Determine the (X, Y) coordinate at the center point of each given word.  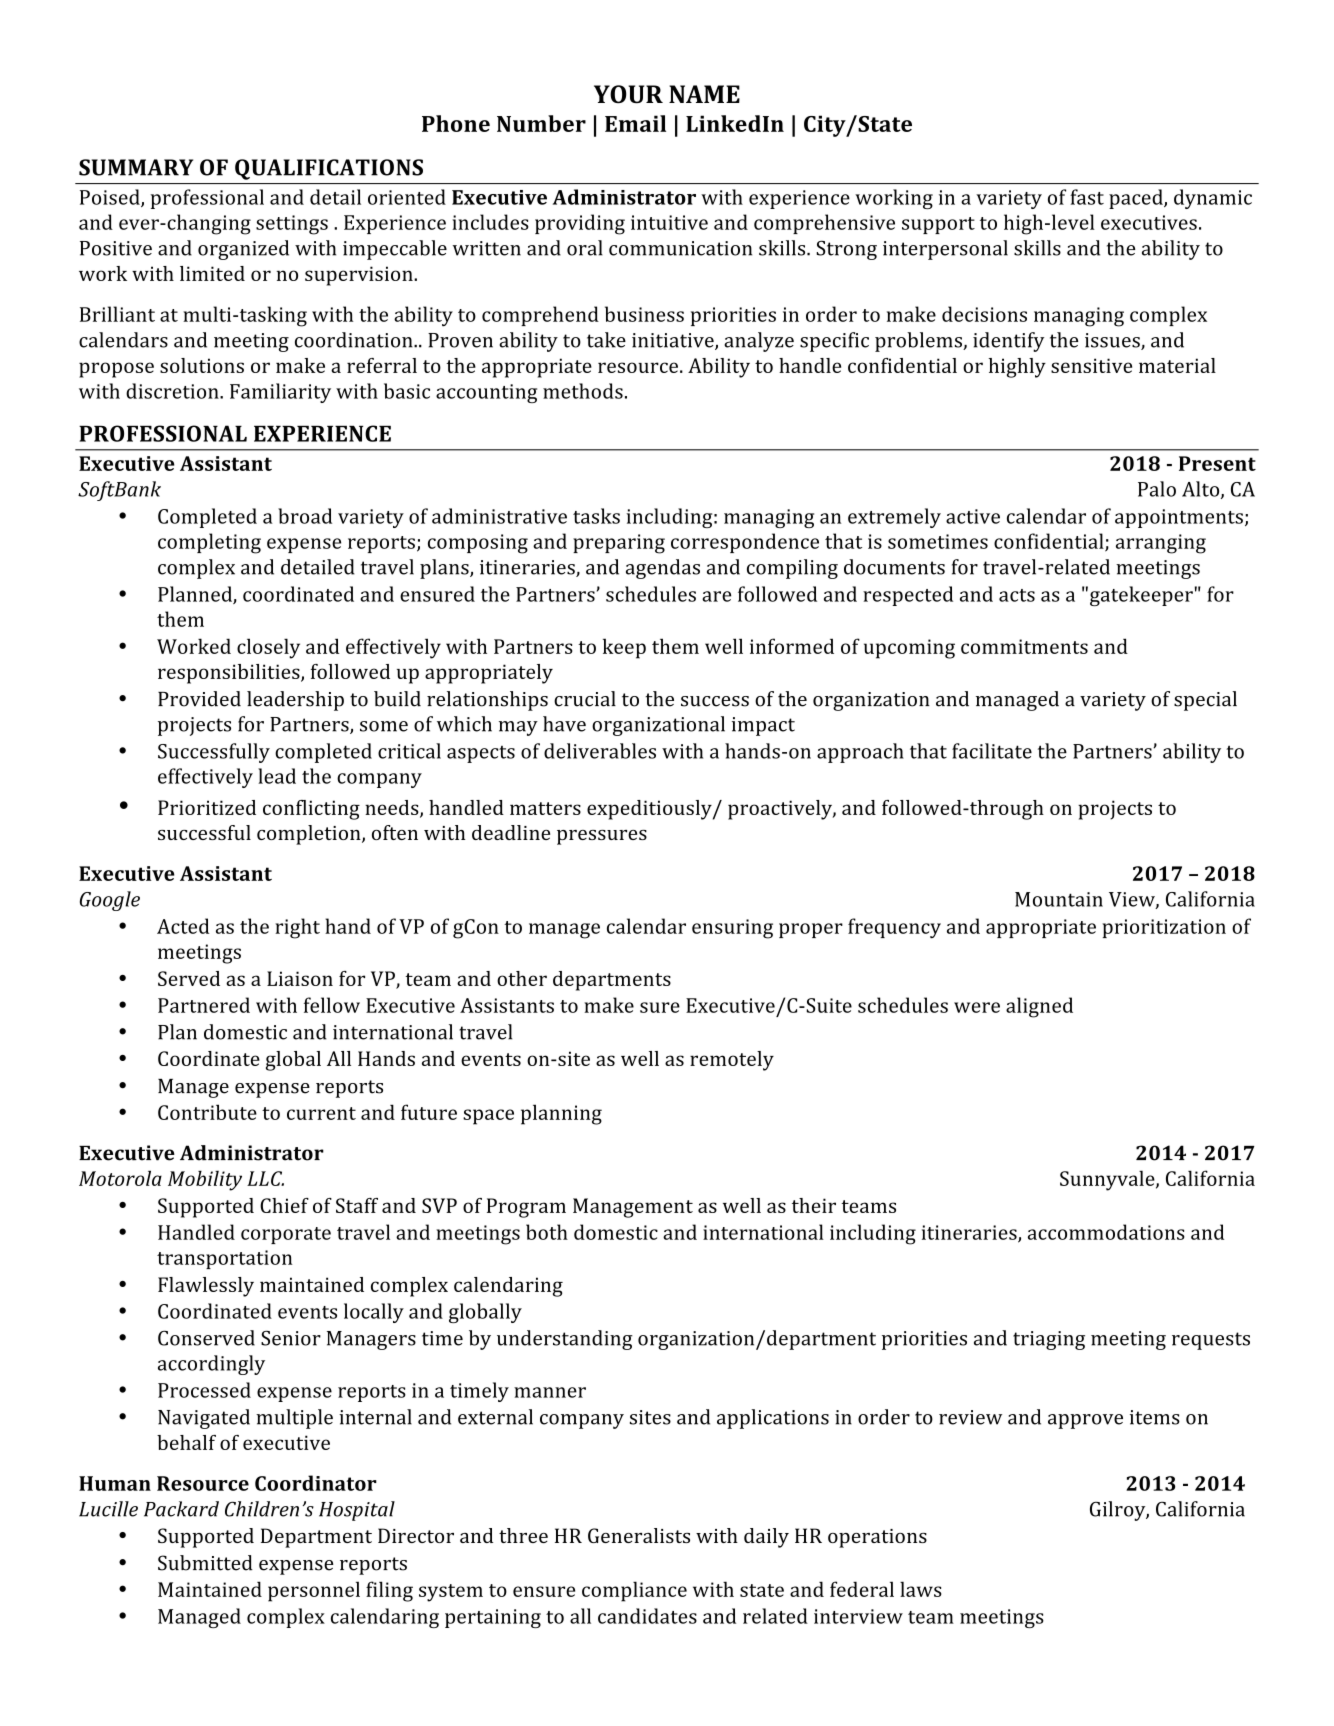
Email (635, 123)
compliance (634, 1591)
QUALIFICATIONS (329, 169)
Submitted (205, 1563)
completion (310, 835)
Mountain (1059, 899)
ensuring (732, 929)
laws (921, 1589)
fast (1087, 197)
